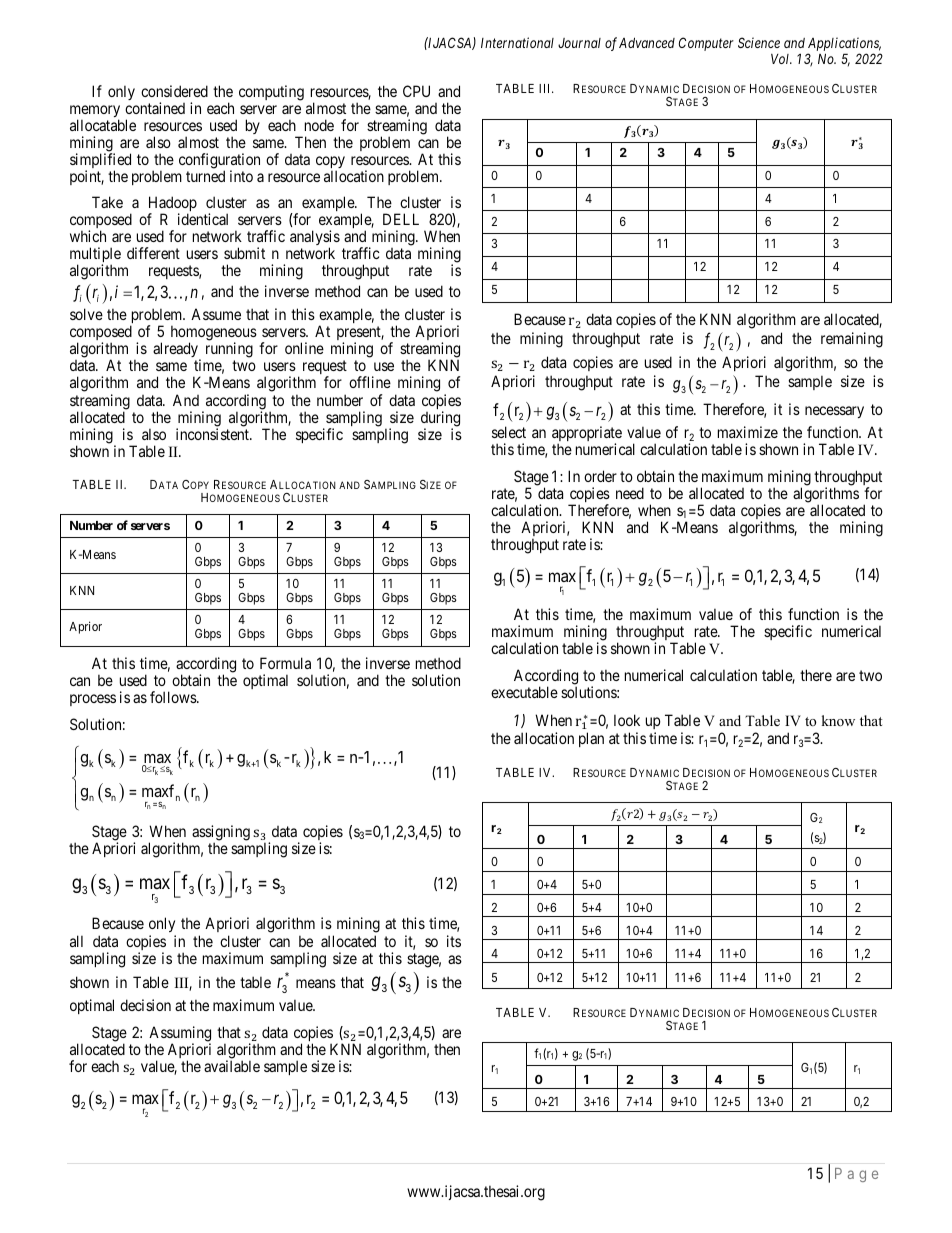 The image size is (952, 1233). I want to click on order, so click(600, 476).
